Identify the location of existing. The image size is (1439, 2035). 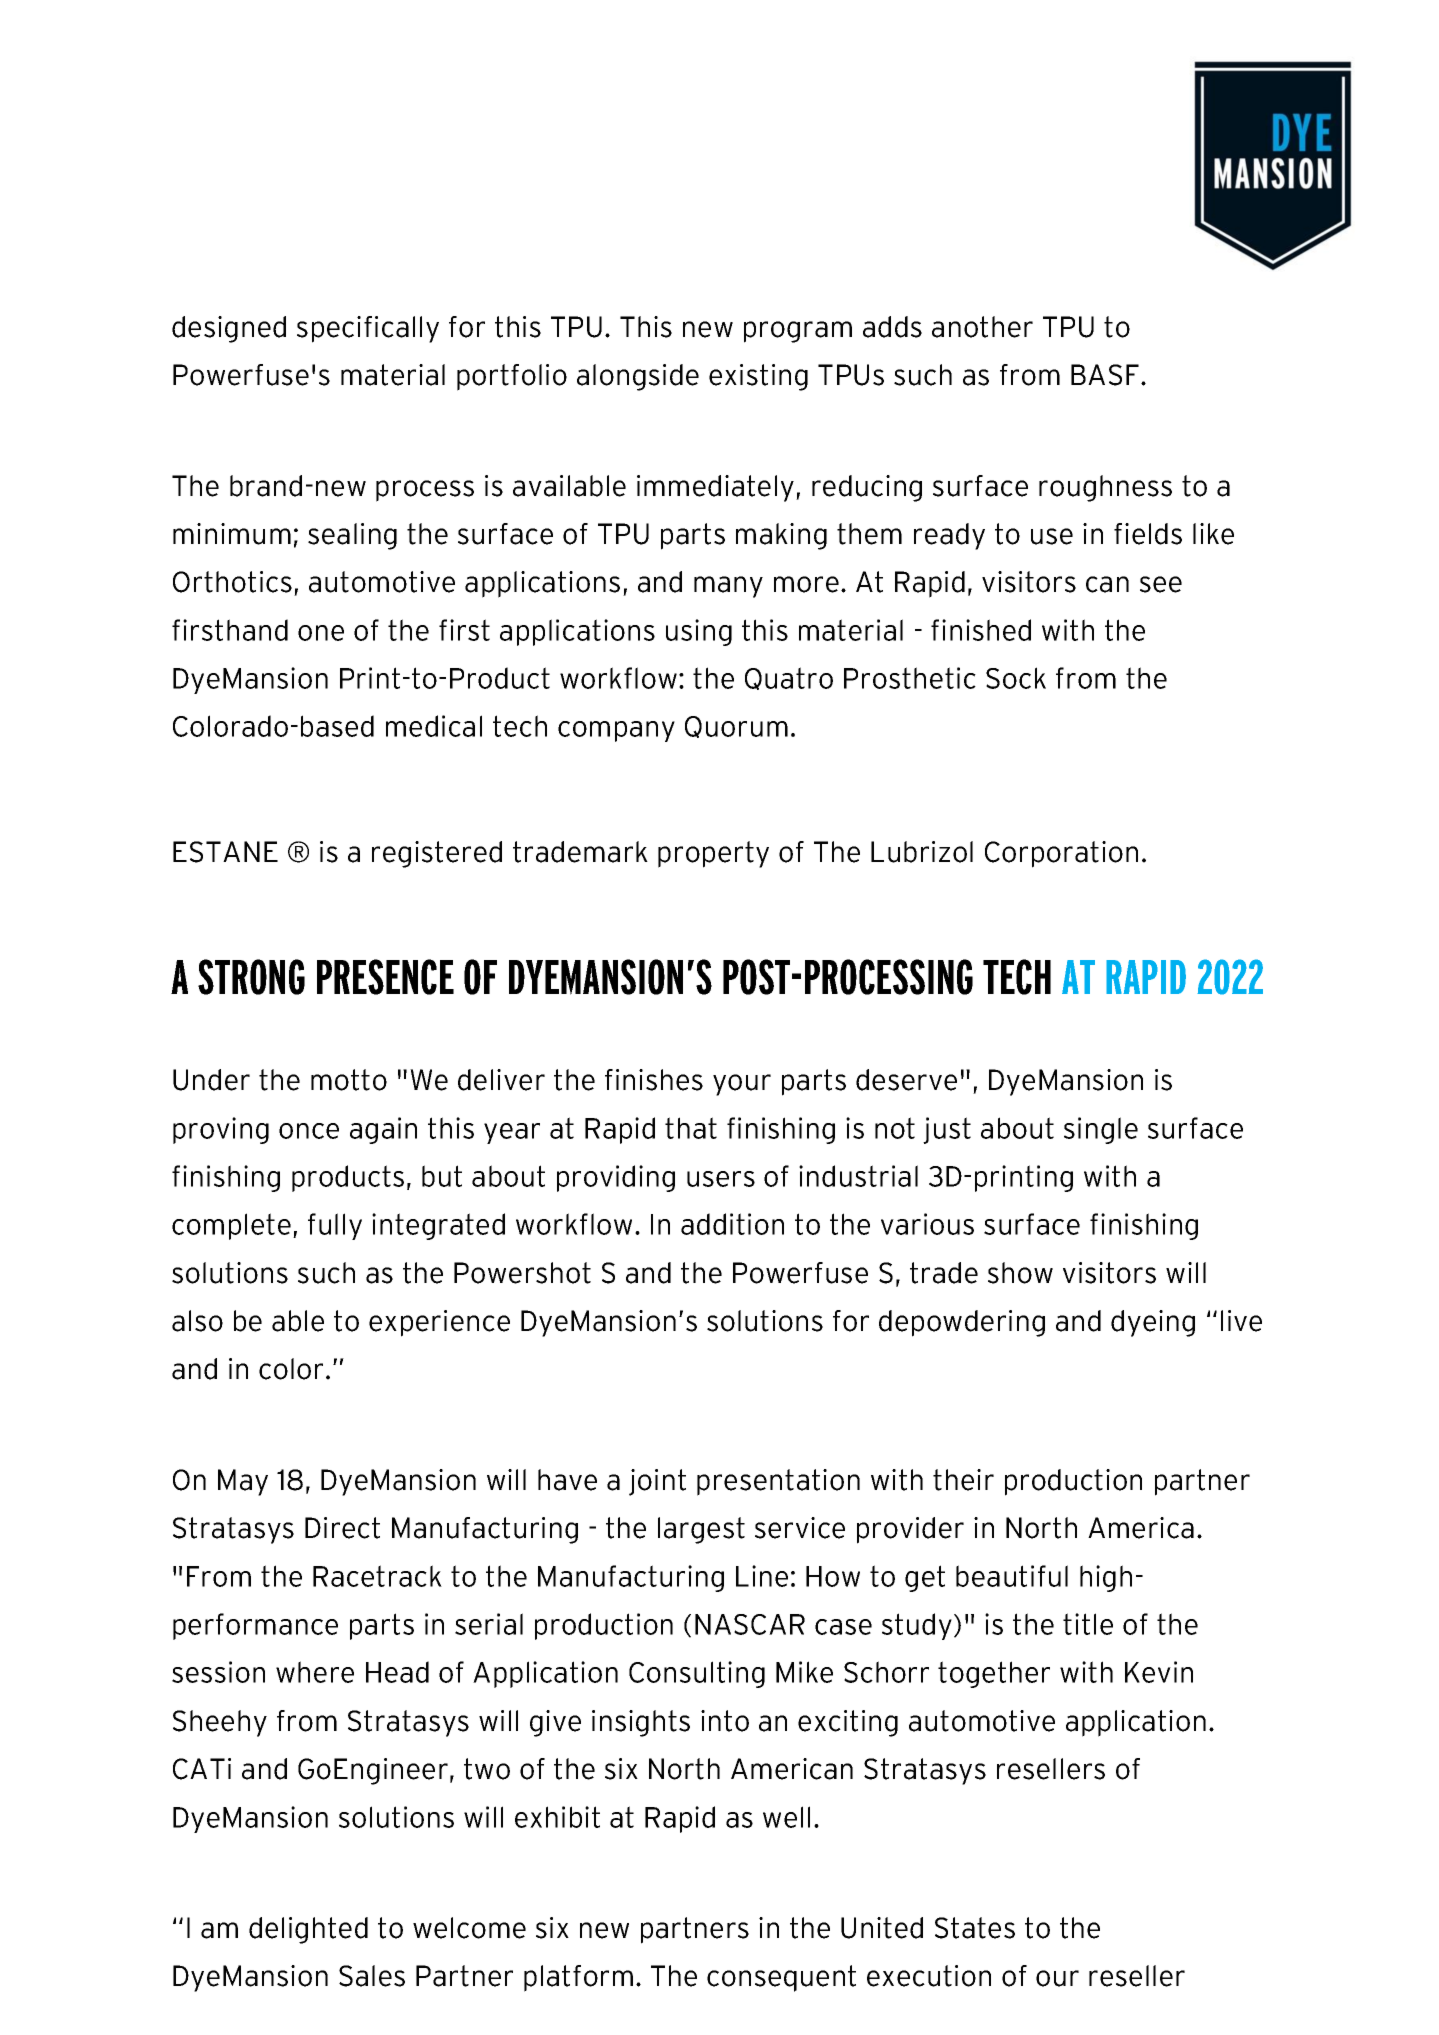
(758, 377).
